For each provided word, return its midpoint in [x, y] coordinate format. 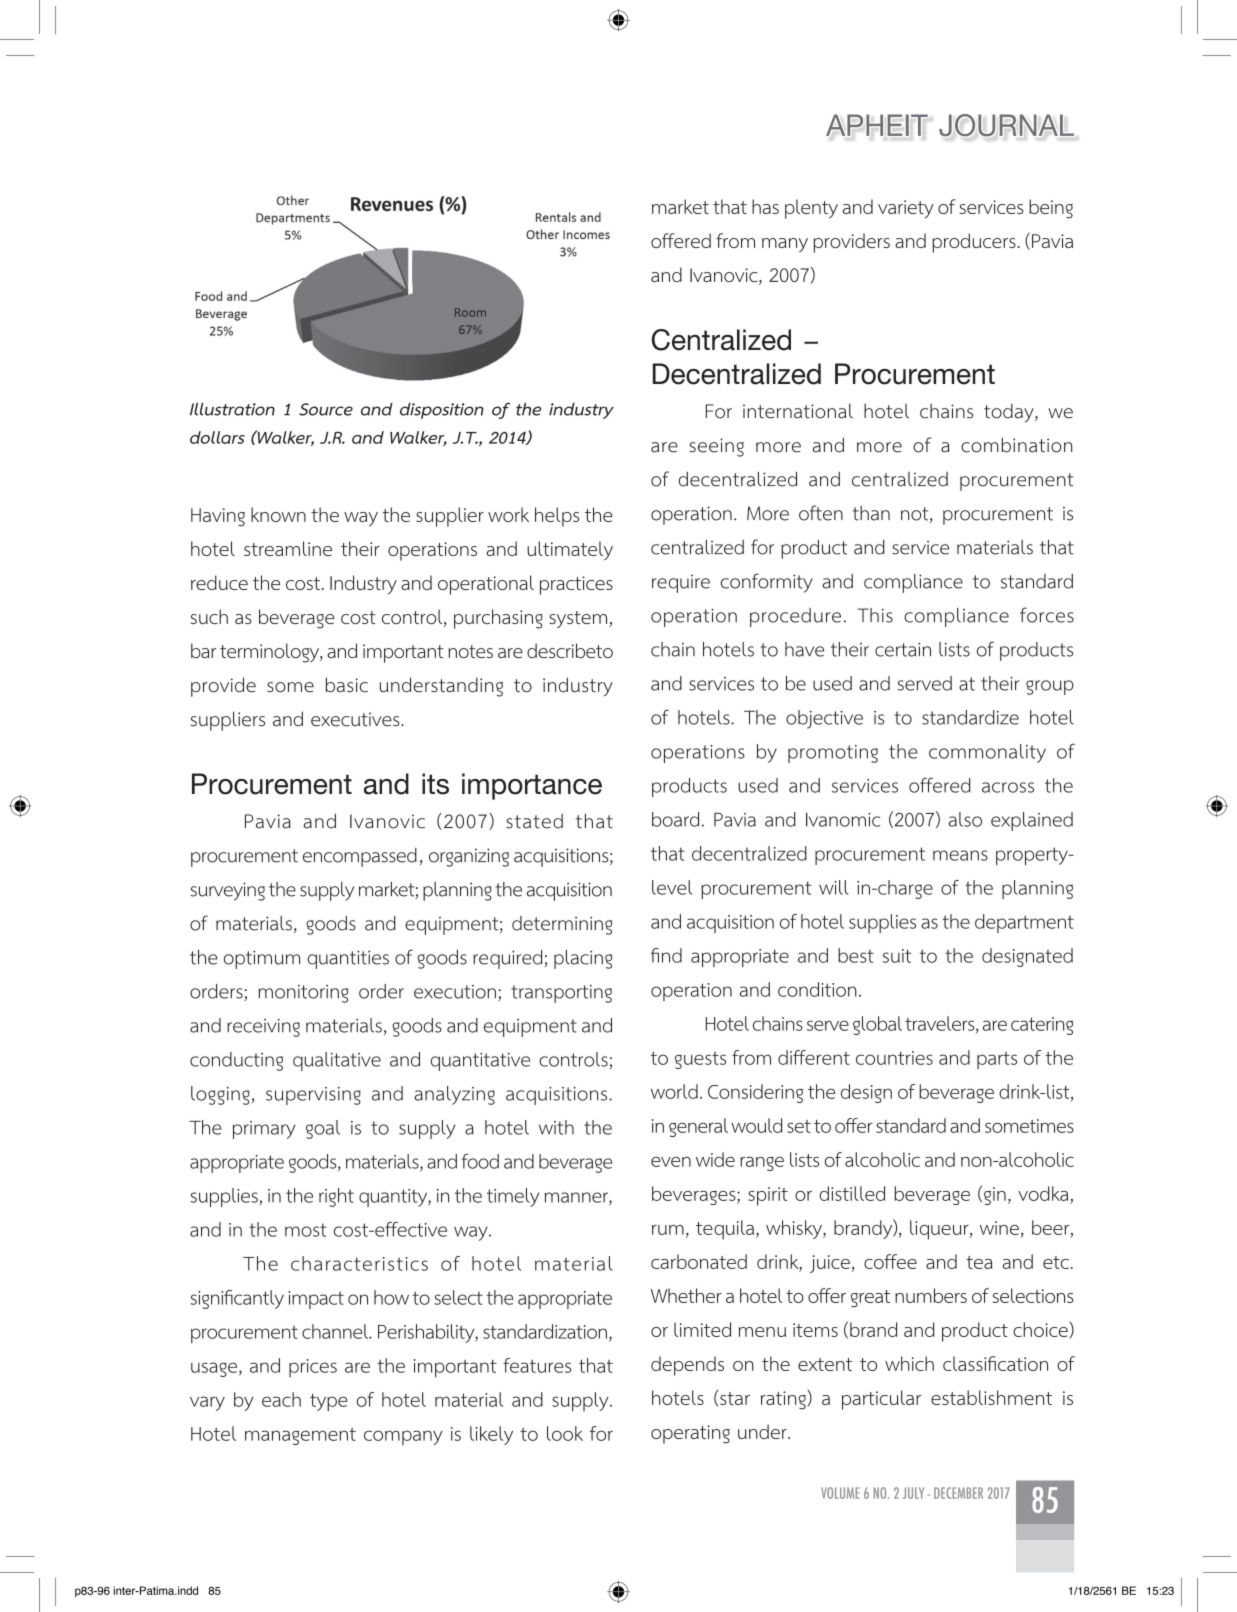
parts [997, 1060]
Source [326, 409]
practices [576, 585]
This [875, 615]
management [300, 1436]
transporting [561, 994]
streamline [288, 548]
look [565, 1433]
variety [906, 209]
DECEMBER [958, 1493]
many [785, 245]
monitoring [303, 994]
